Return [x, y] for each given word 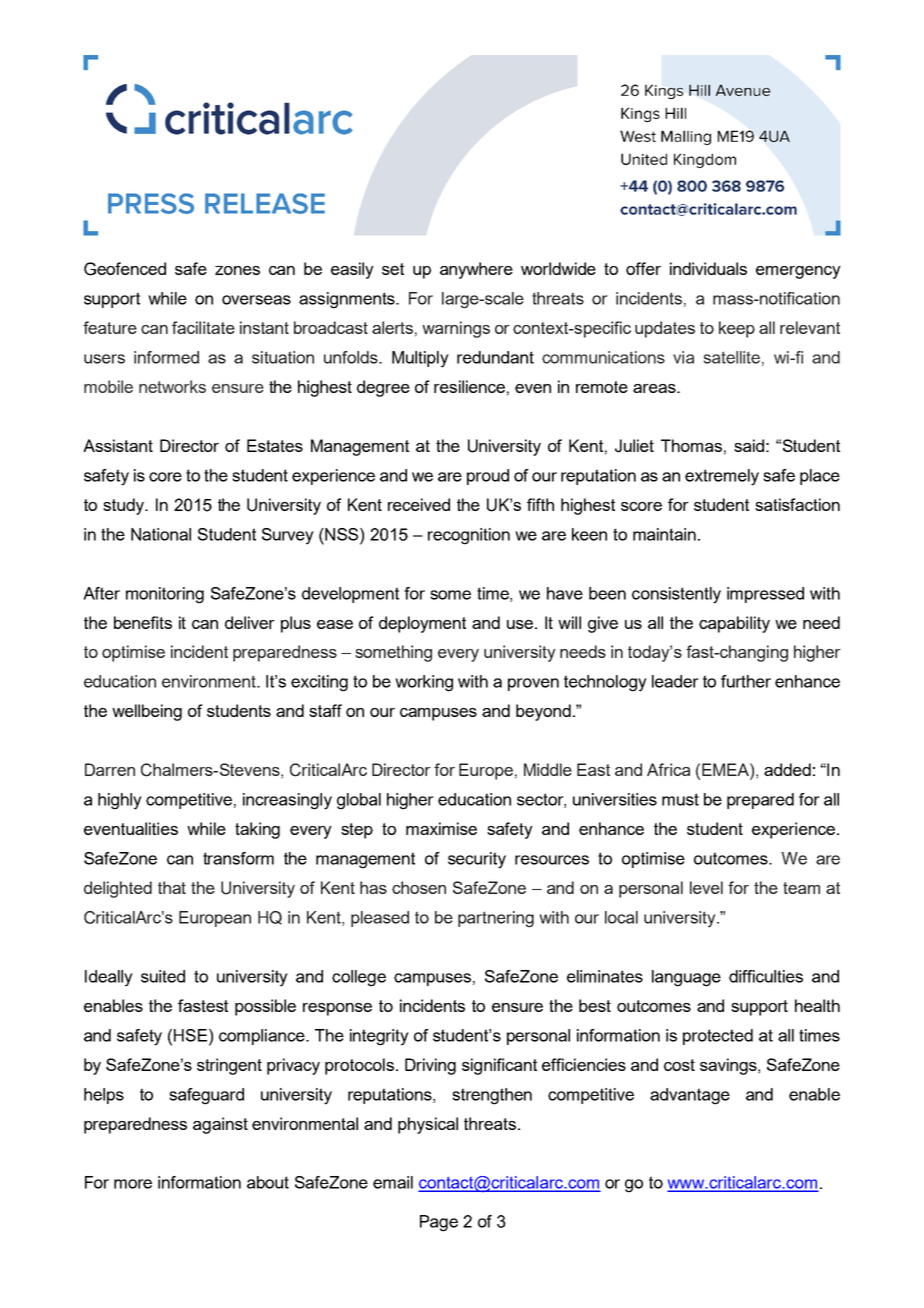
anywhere [476, 270]
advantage [690, 1096]
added [787, 769]
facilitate [203, 327]
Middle [548, 769]
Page [439, 1223]
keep [737, 329]
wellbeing [147, 712]
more [133, 1184]
